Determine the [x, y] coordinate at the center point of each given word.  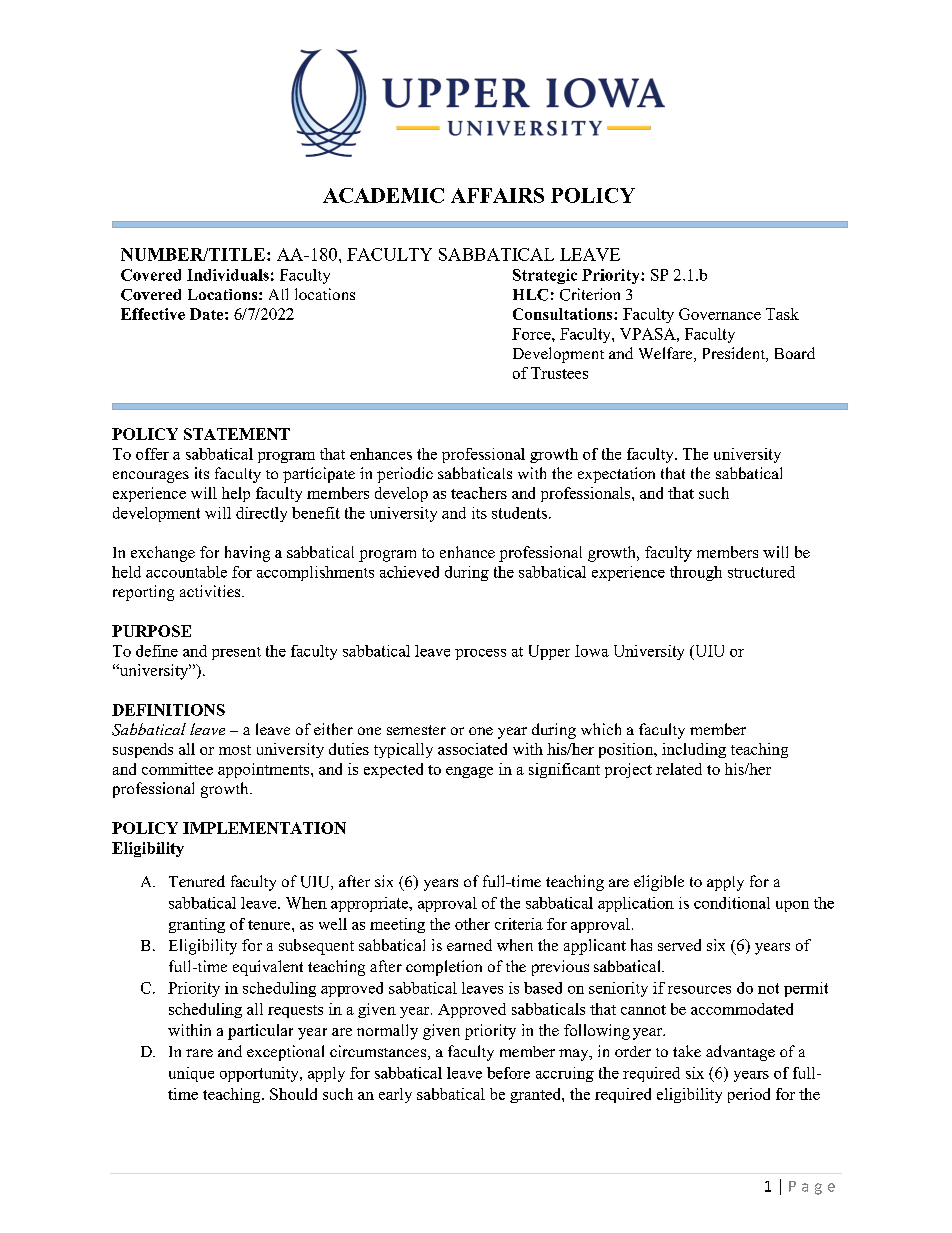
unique [191, 1074]
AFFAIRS [497, 195]
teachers [479, 493]
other [472, 924]
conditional [732, 903]
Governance [720, 314]
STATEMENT [237, 434]
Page [812, 1188]
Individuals [228, 275]
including [694, 750]
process [480, 654]
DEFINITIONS [168, 710]
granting [197, 925]
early [395, 1095]
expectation [616, 475]
